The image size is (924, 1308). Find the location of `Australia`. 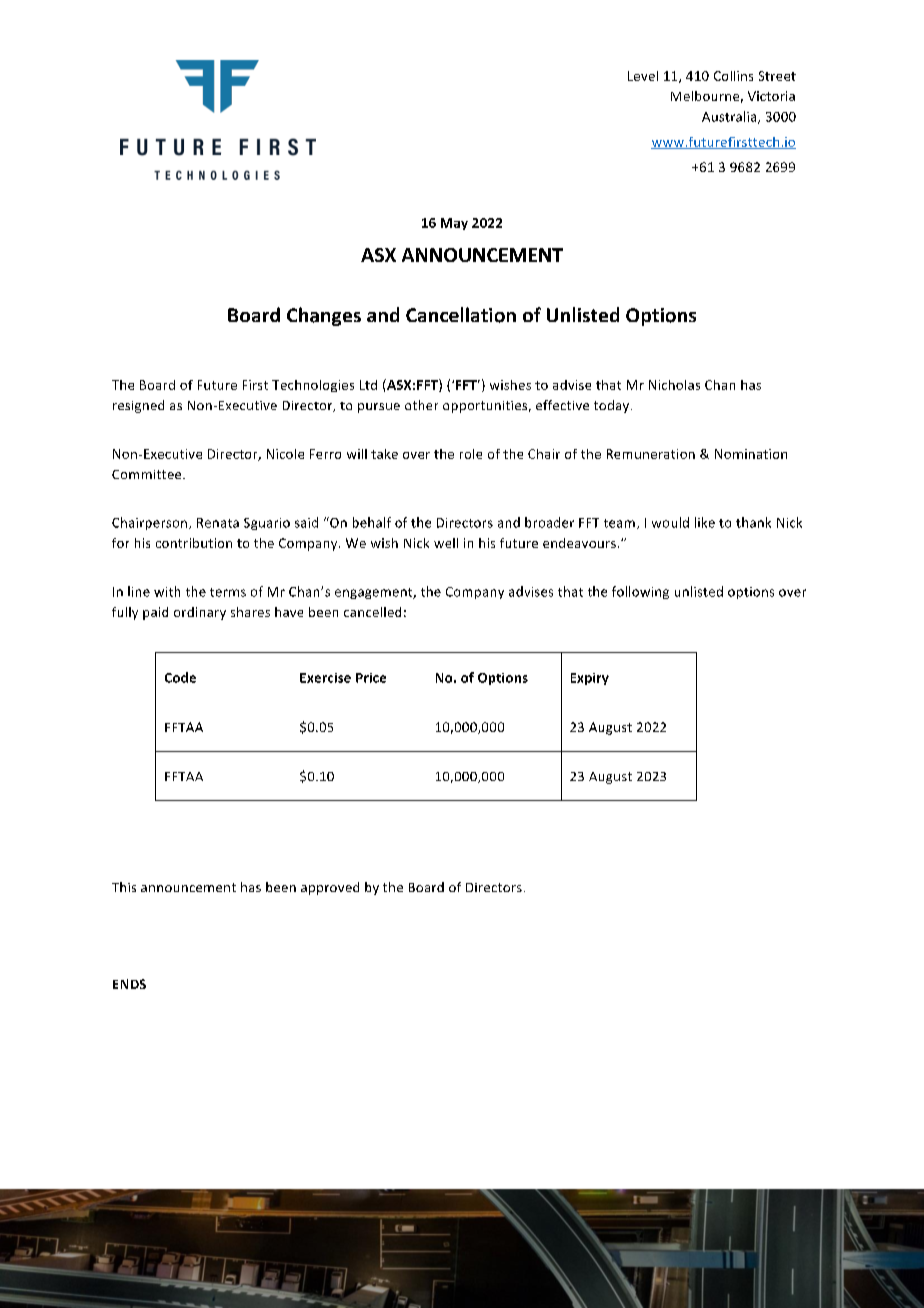

Australia is located at coordinates (730, 117).
